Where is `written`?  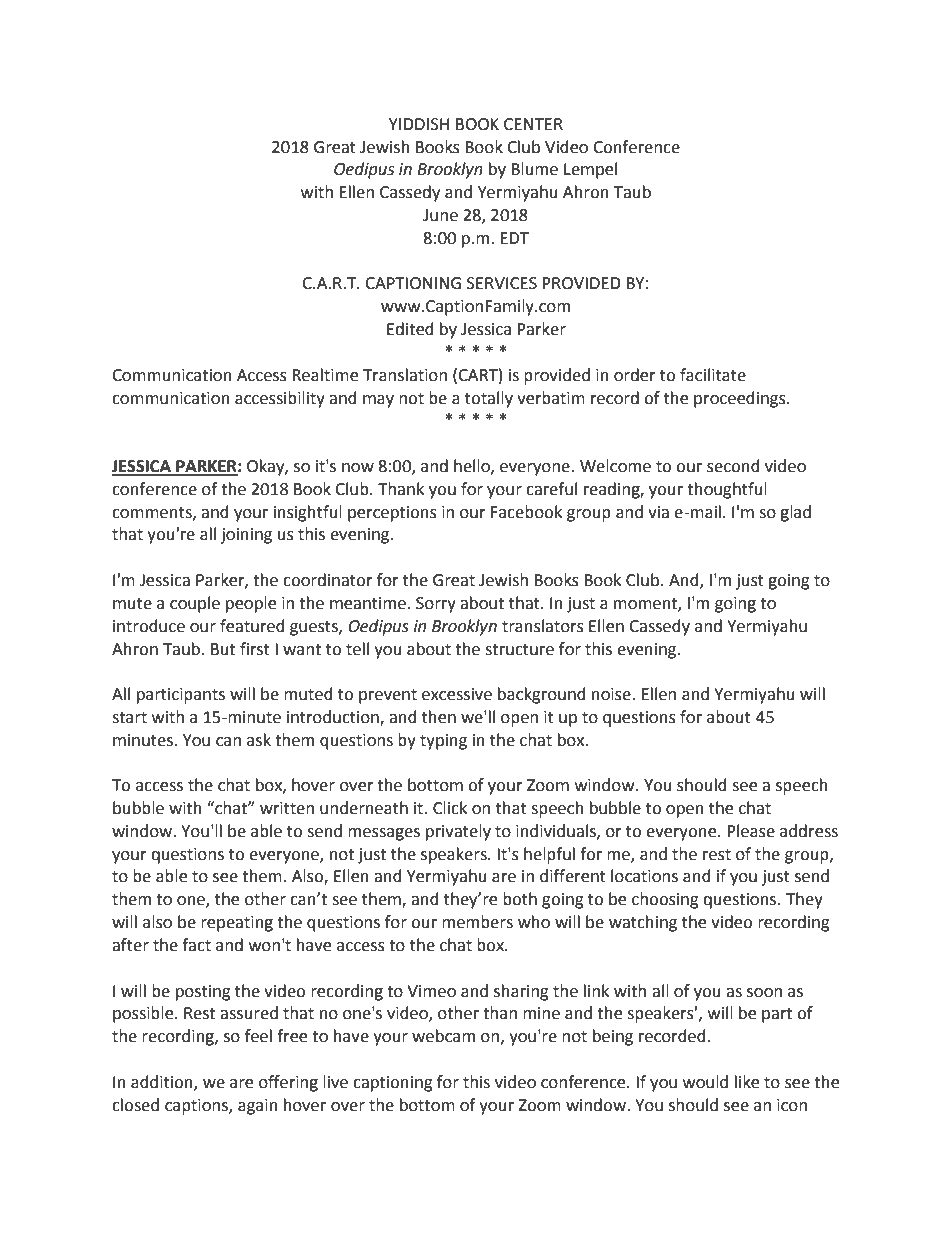 written is located at coordinates (287, 808).
